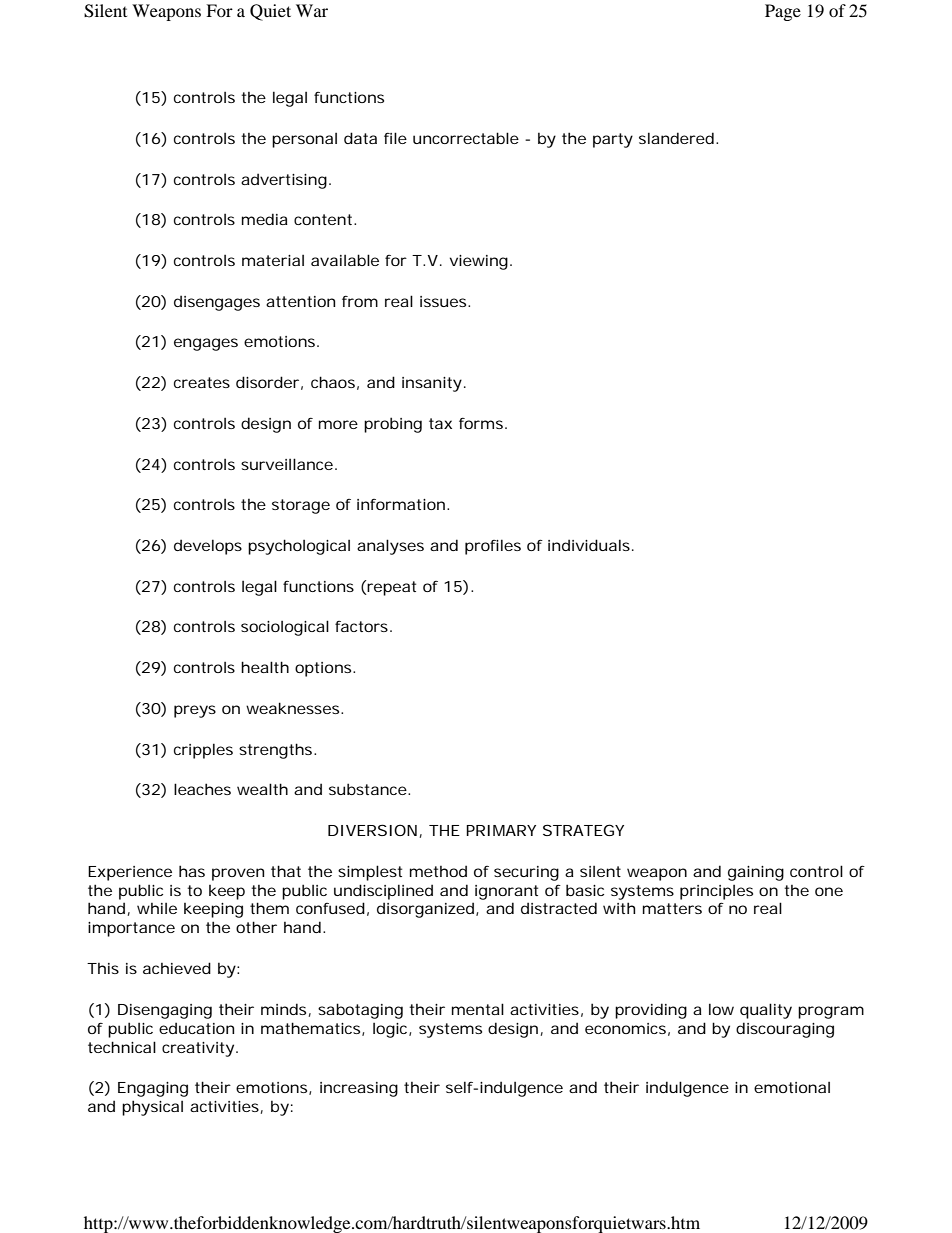  What do you see at coordinates (198, 1049) in the screenshot?
I see `creativity` at bounding box center [198, 1049].
